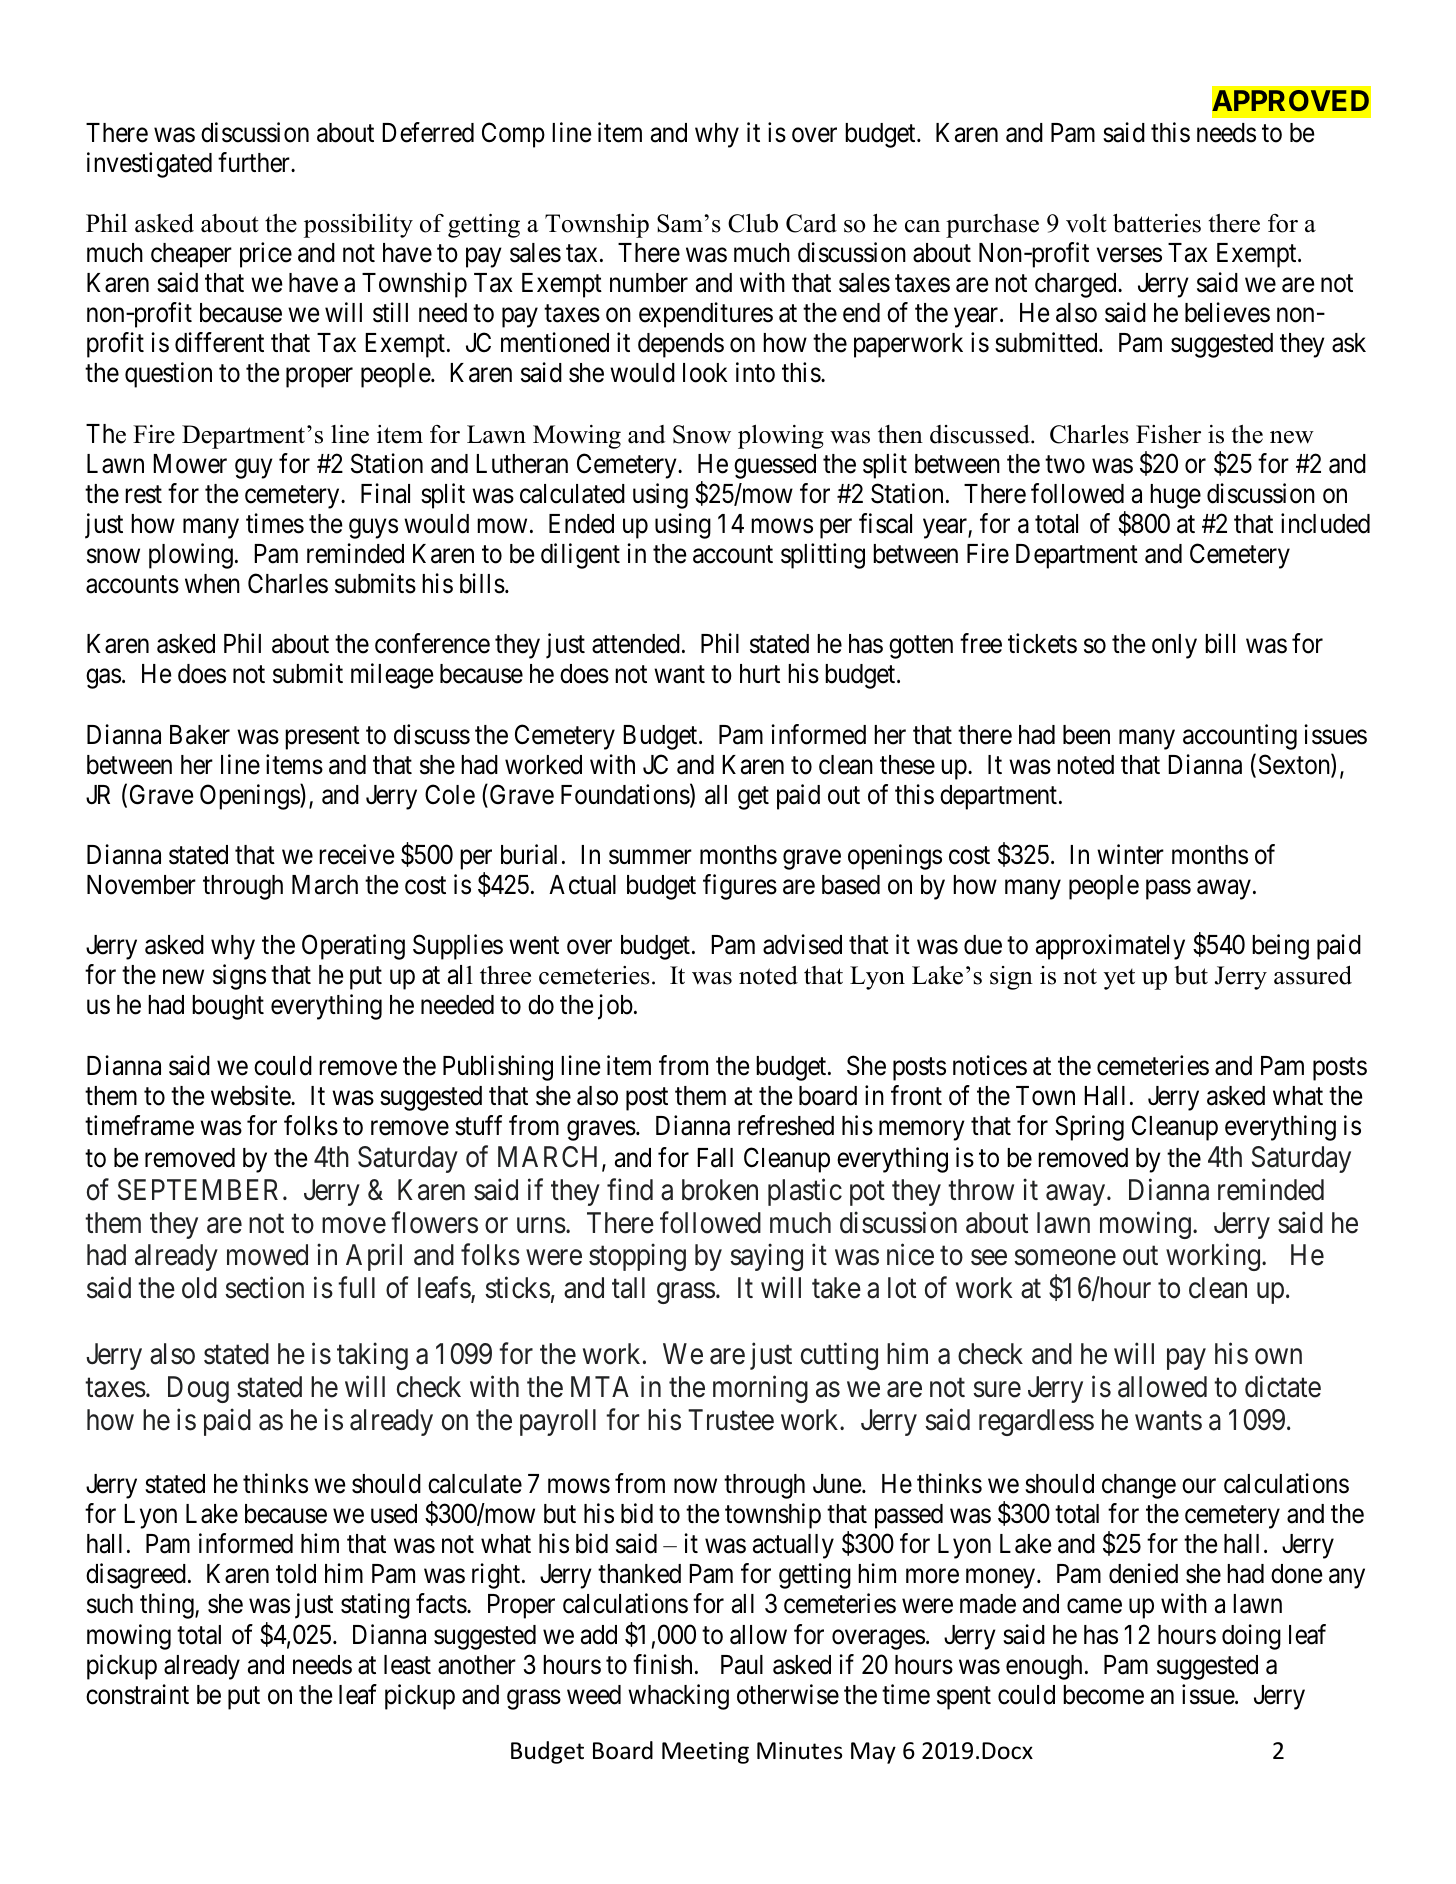 This document has height=1884, width=1456. I want to click on bought, so click(228, 1007).
